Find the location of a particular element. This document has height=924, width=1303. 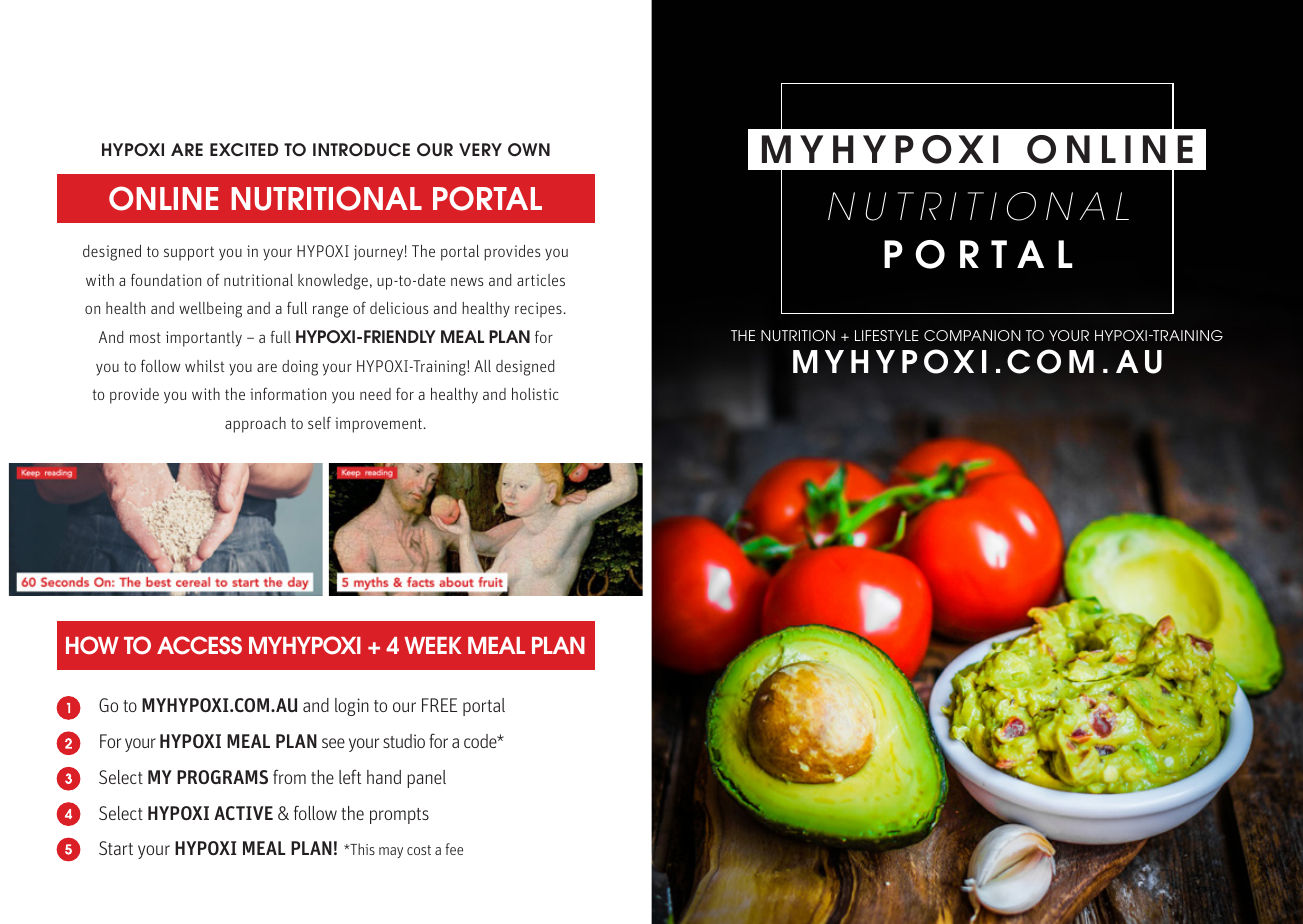

ACCESS is located at coordinates (199, 645).
